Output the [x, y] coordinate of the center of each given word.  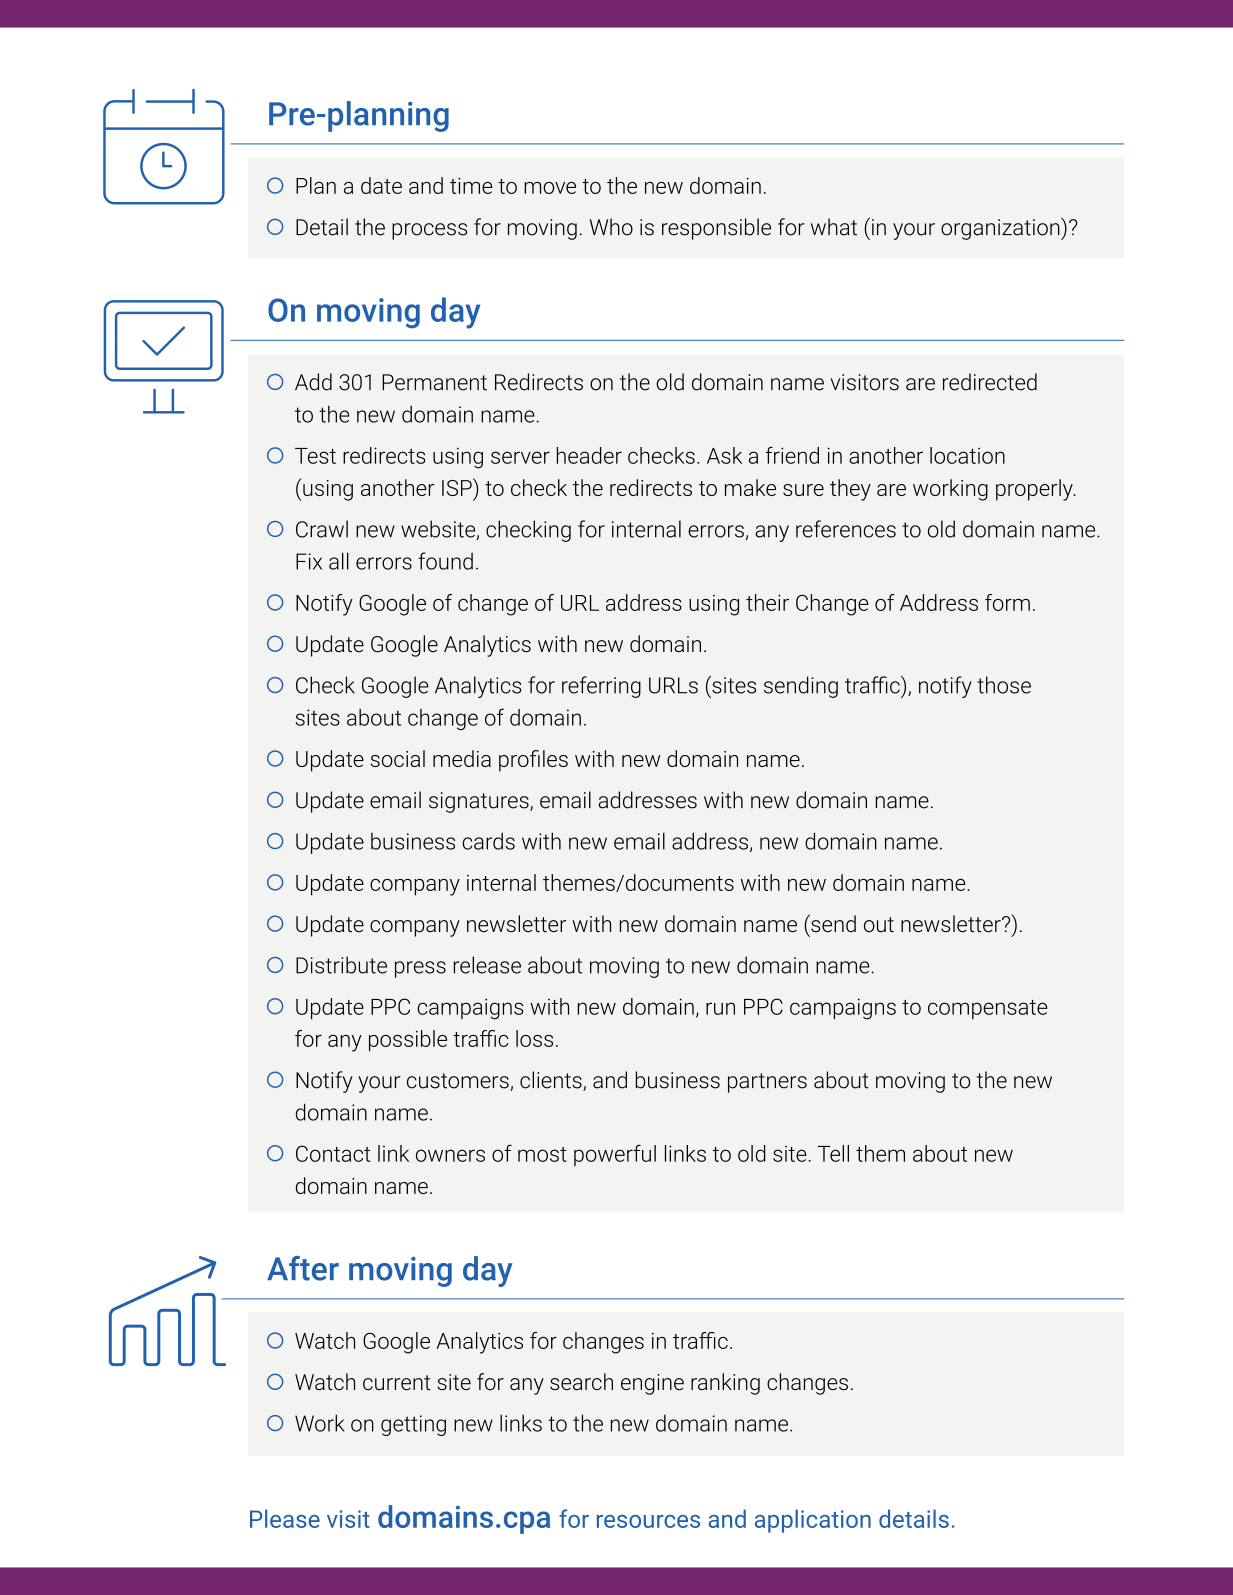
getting [413, 1425]
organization [1001, 228]
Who [611, 227]
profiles [533, 761]
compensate [988, 1009]
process [429, 231]
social [398, 758]
